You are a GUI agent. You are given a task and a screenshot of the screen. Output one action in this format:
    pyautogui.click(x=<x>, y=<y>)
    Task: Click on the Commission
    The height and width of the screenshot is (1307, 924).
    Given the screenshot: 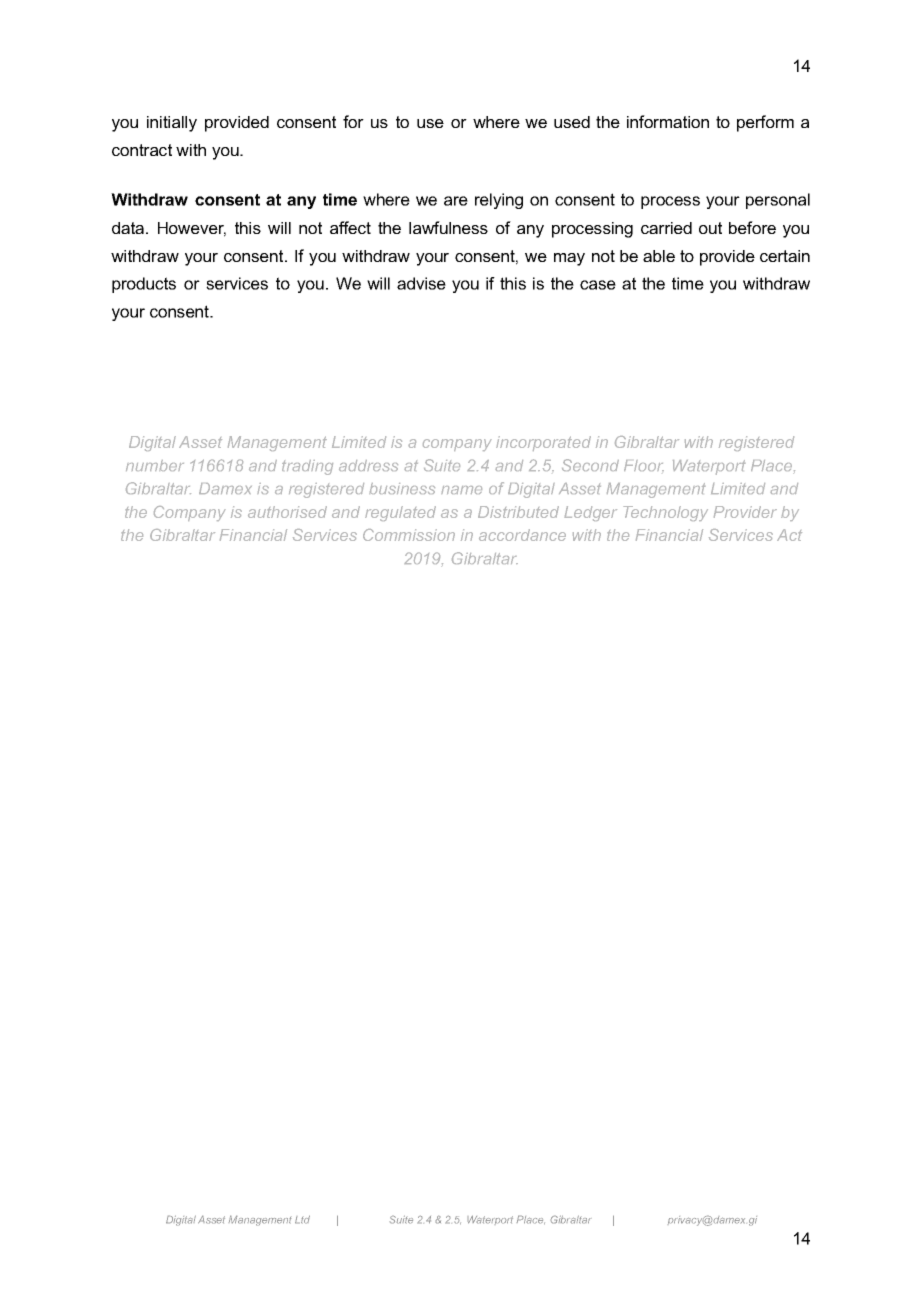 What is the action you would take?
    pyautogui.click(x=409, y=535)
